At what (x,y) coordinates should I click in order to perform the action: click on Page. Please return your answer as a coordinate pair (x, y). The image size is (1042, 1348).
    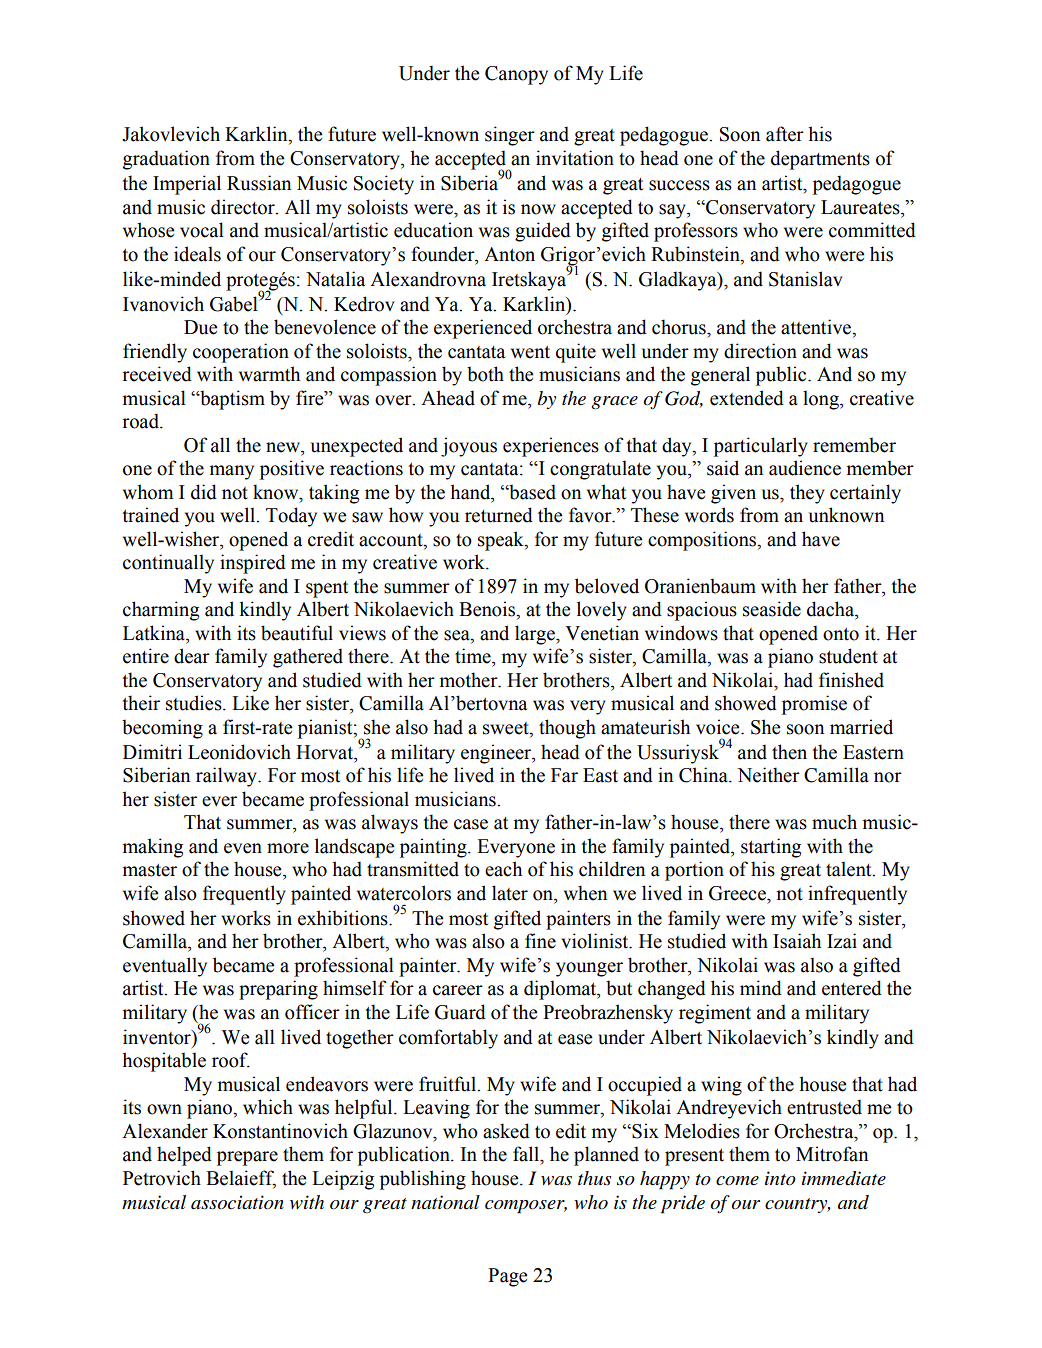
    Looking at the image, I should click on (508, 1277).
